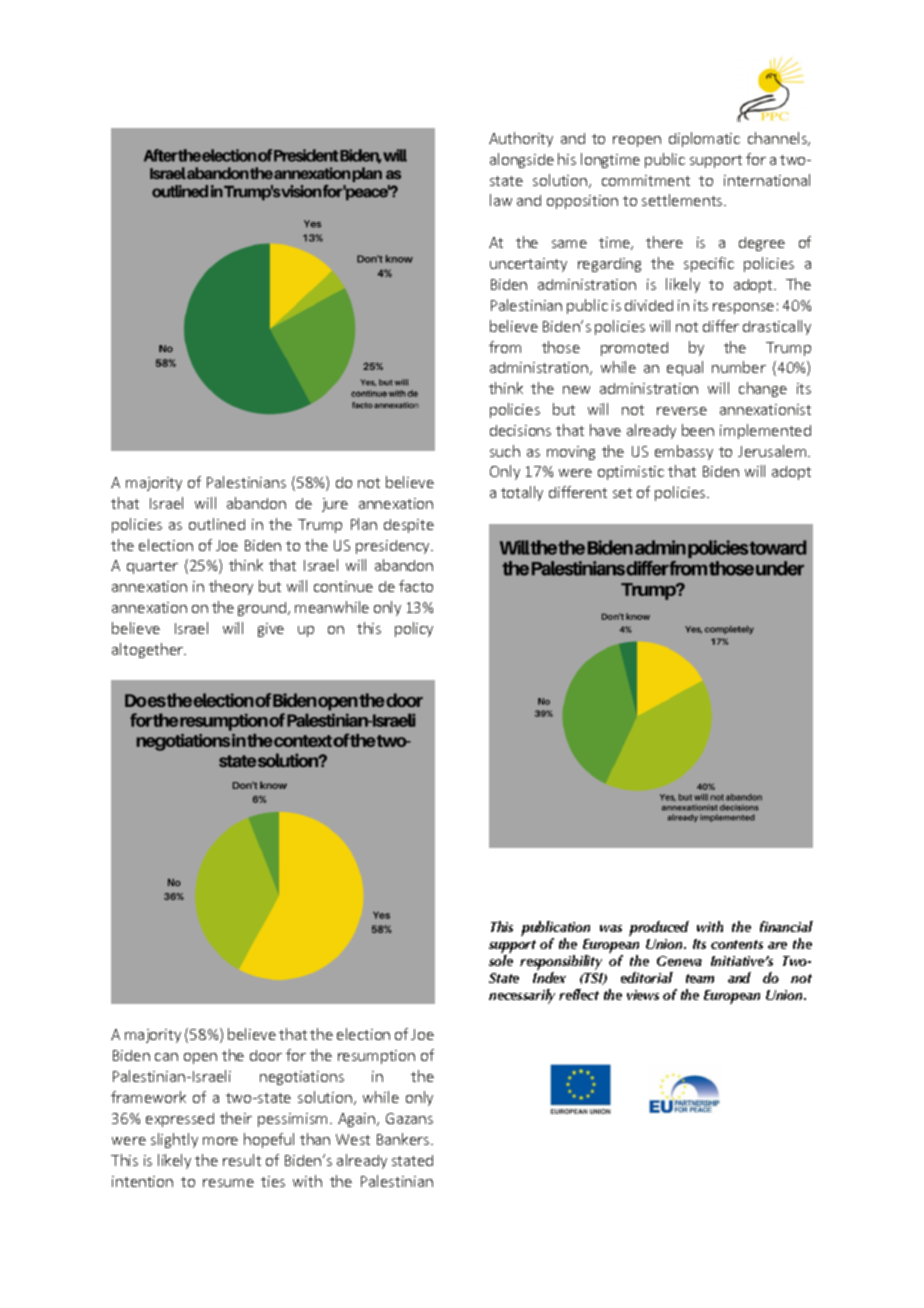  Describe the element at coordinates (501, 960) in the document. I see `sole` at that location.
